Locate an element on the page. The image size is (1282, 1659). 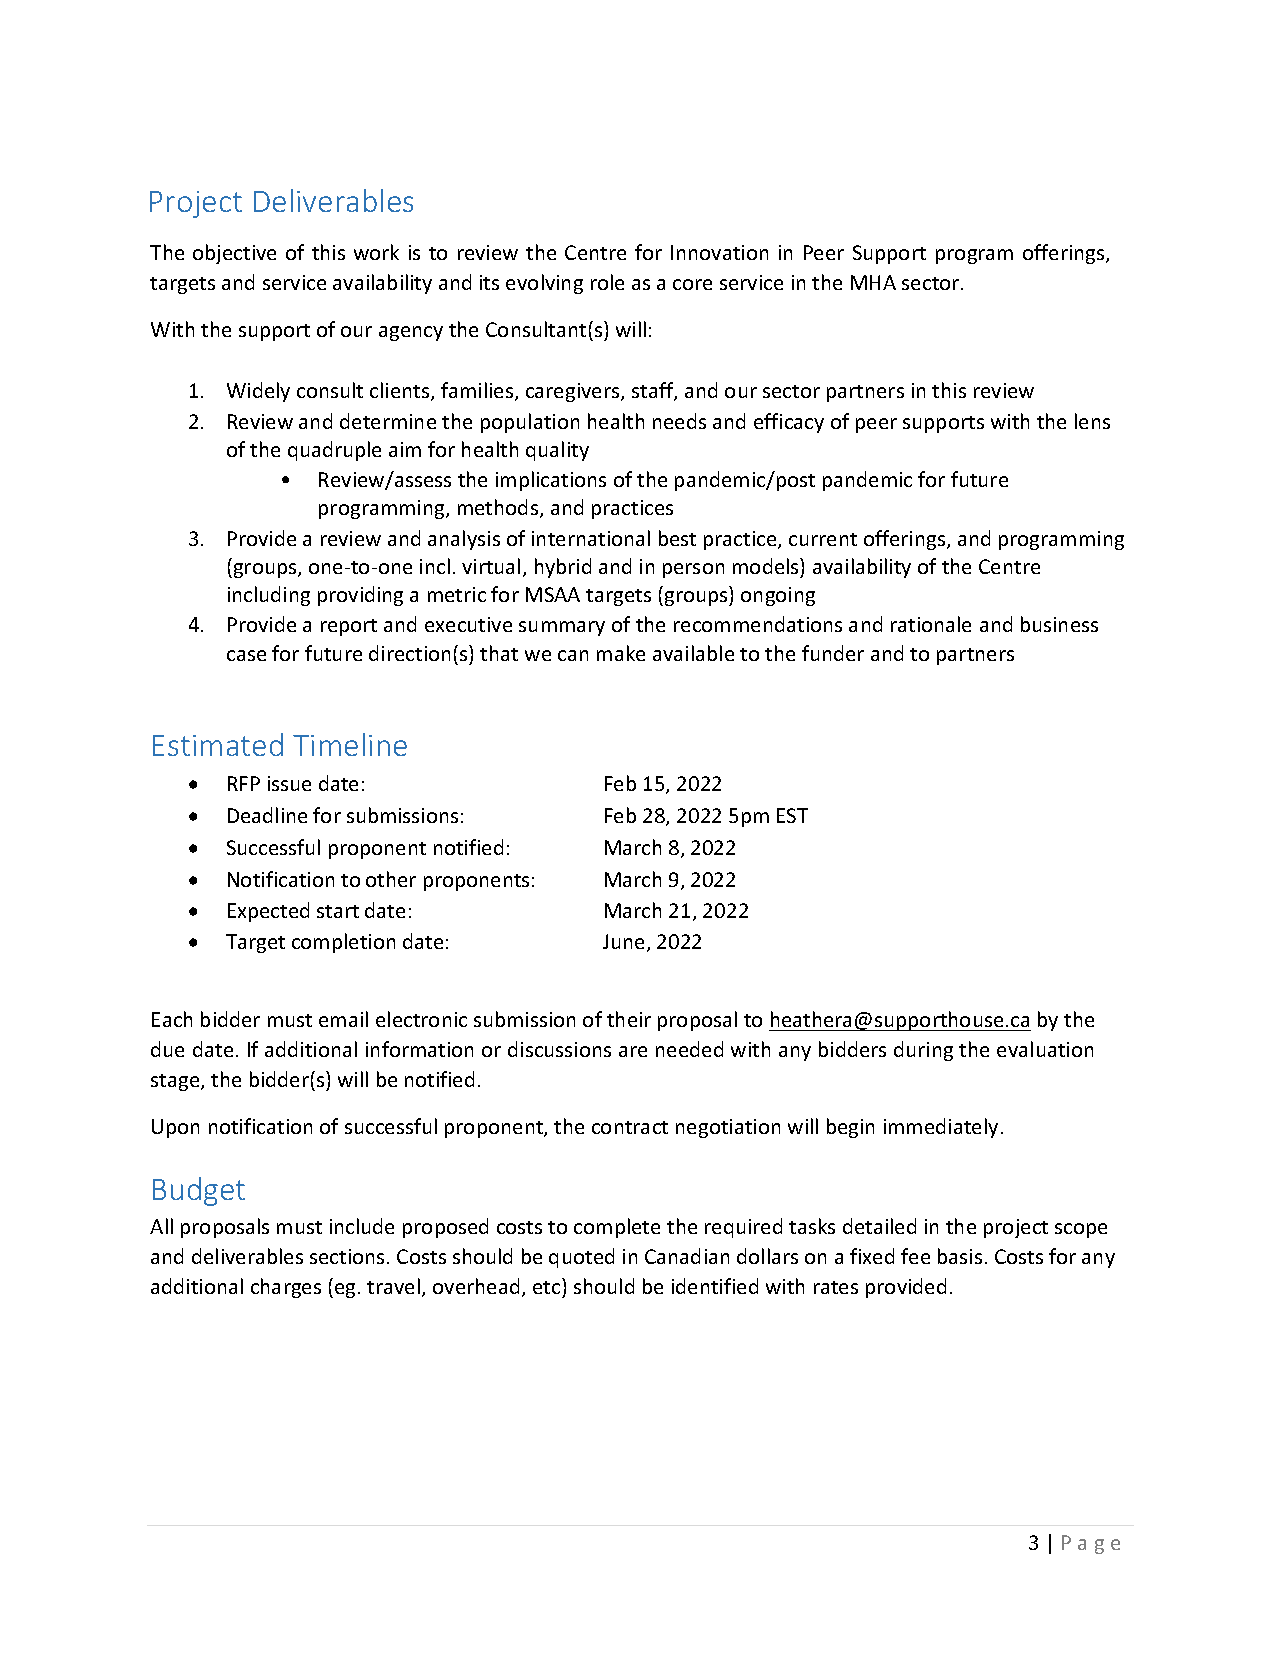
during is located at coordinates (923, 1051).
